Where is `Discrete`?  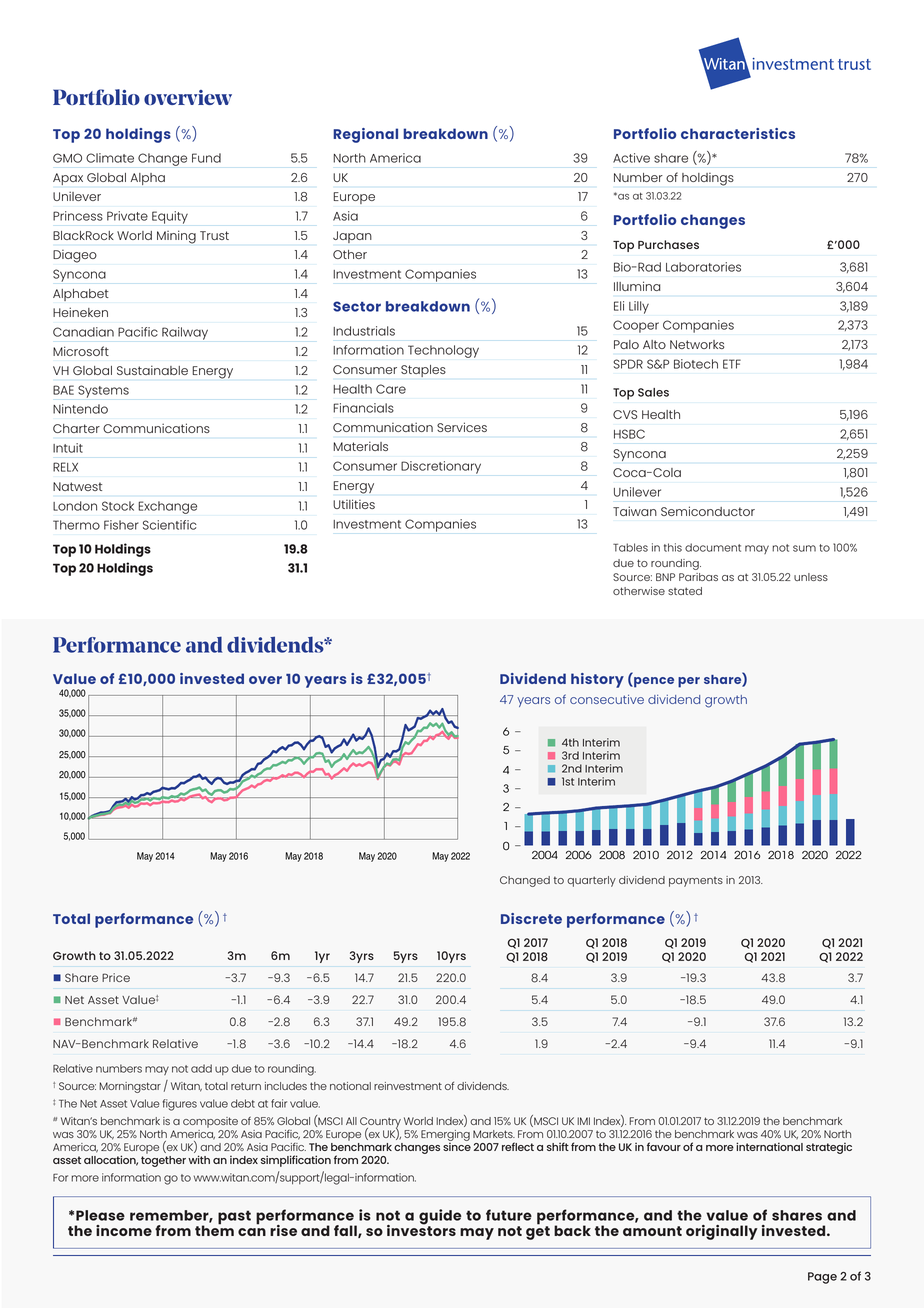
Discrete is located at coordinates (531, 918).
